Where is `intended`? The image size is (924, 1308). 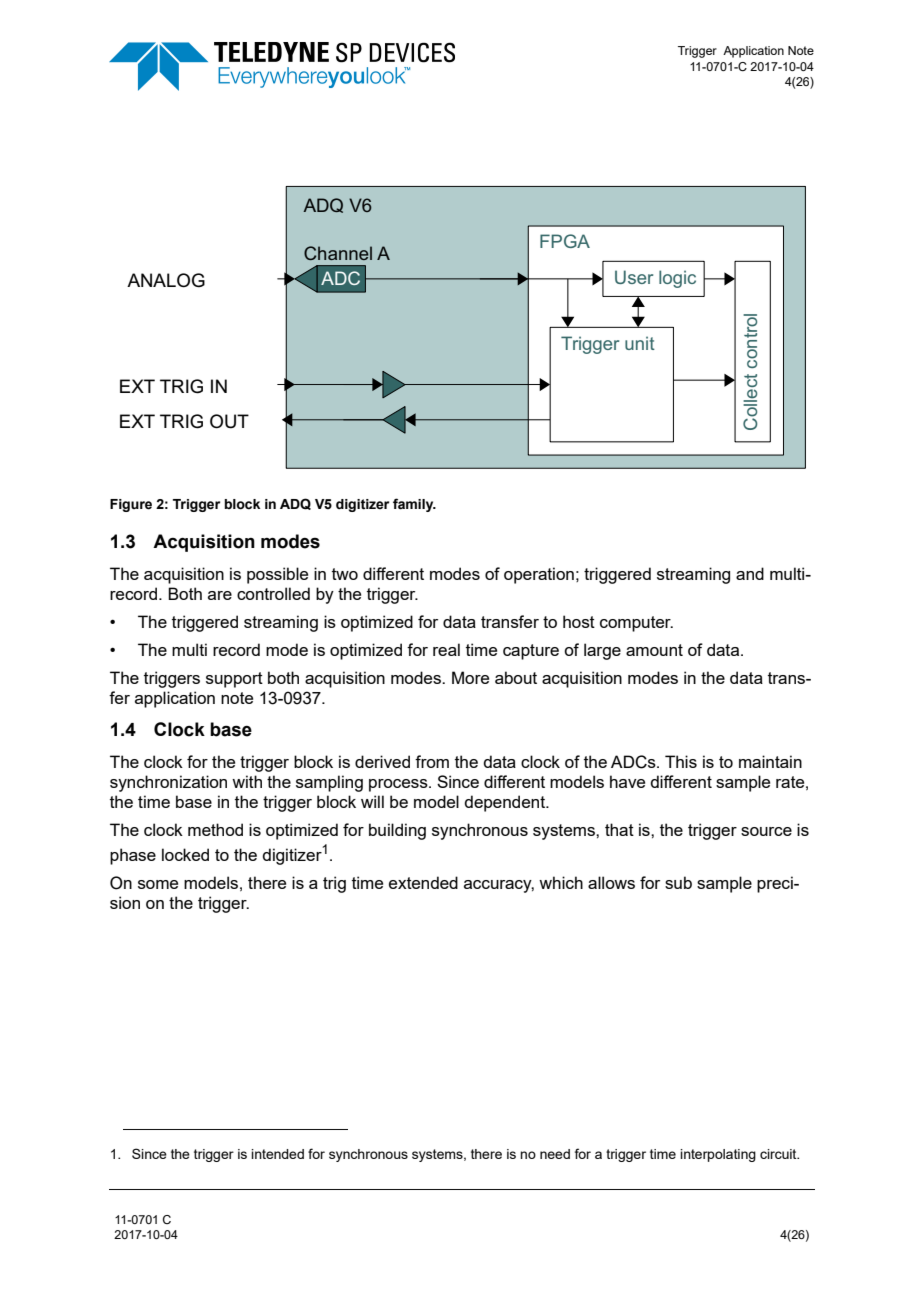 intended is located at coordinates (277, 1154).
